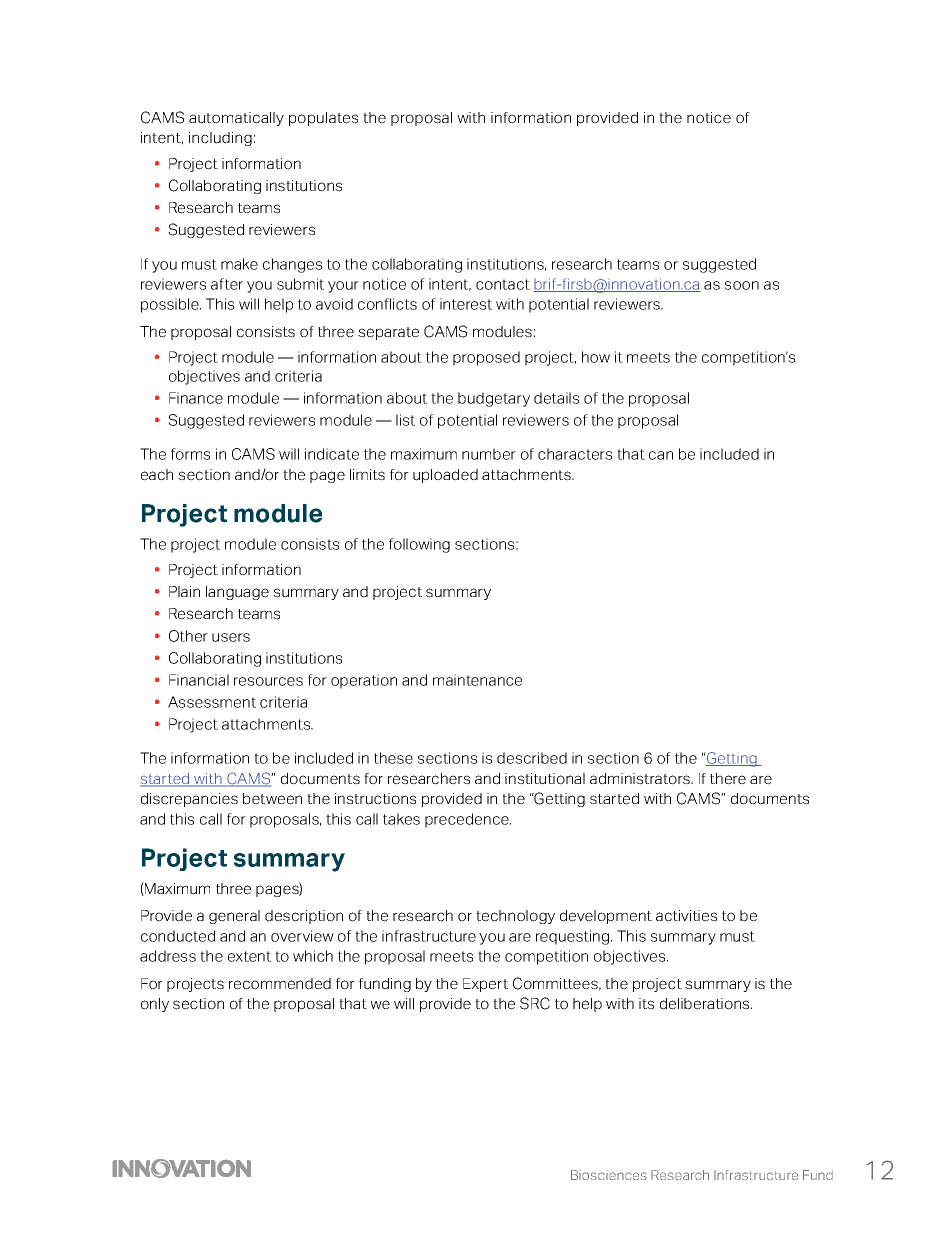 Image resolution: width=952 pixels, height=1233 pixels. Describe the element at coordinates (609, 1175) in the screenshot. I see `Biosciences` at that location.
